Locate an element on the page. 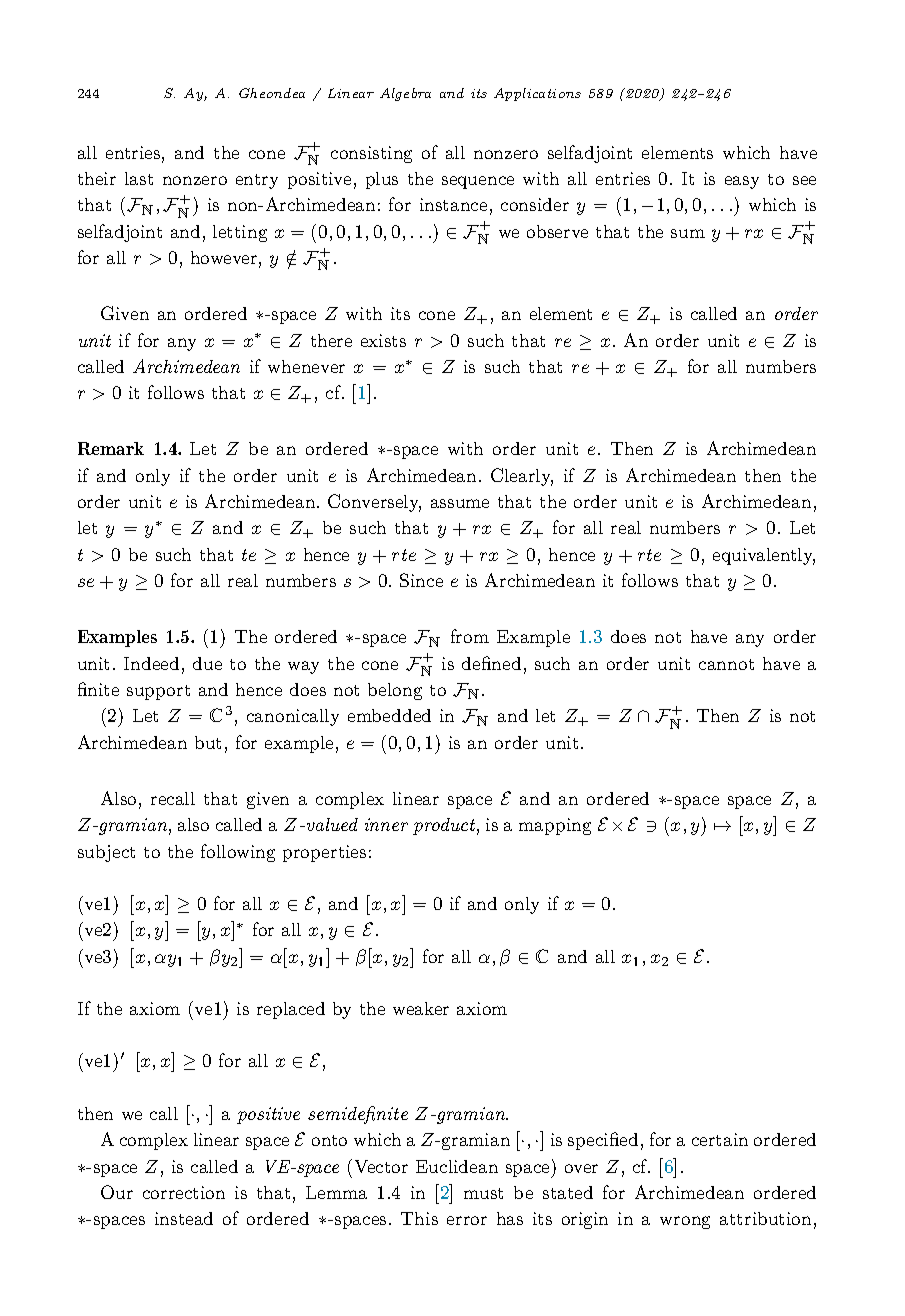  following is located at coordinates (238, 853).
